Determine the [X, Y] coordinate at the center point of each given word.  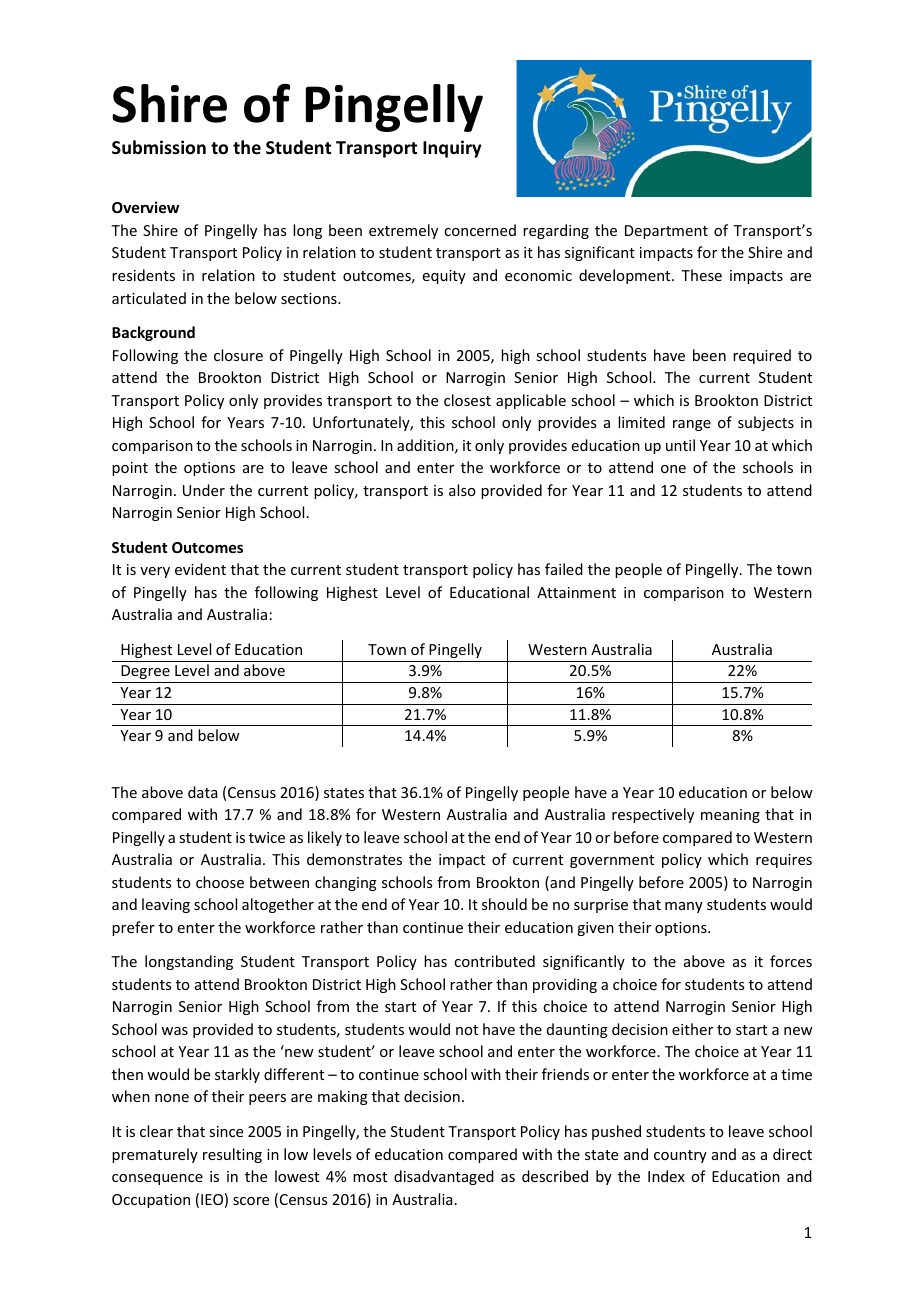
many [684, 907]
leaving [166, 905]
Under [204, 490]
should [504, 904]
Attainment [576, 592]
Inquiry [452, 149]
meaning [730, 816]
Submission [159, 147]
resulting [232, 1155]
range [692, 425]
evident [200, 569]
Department [666, 232]
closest [467, 400]
